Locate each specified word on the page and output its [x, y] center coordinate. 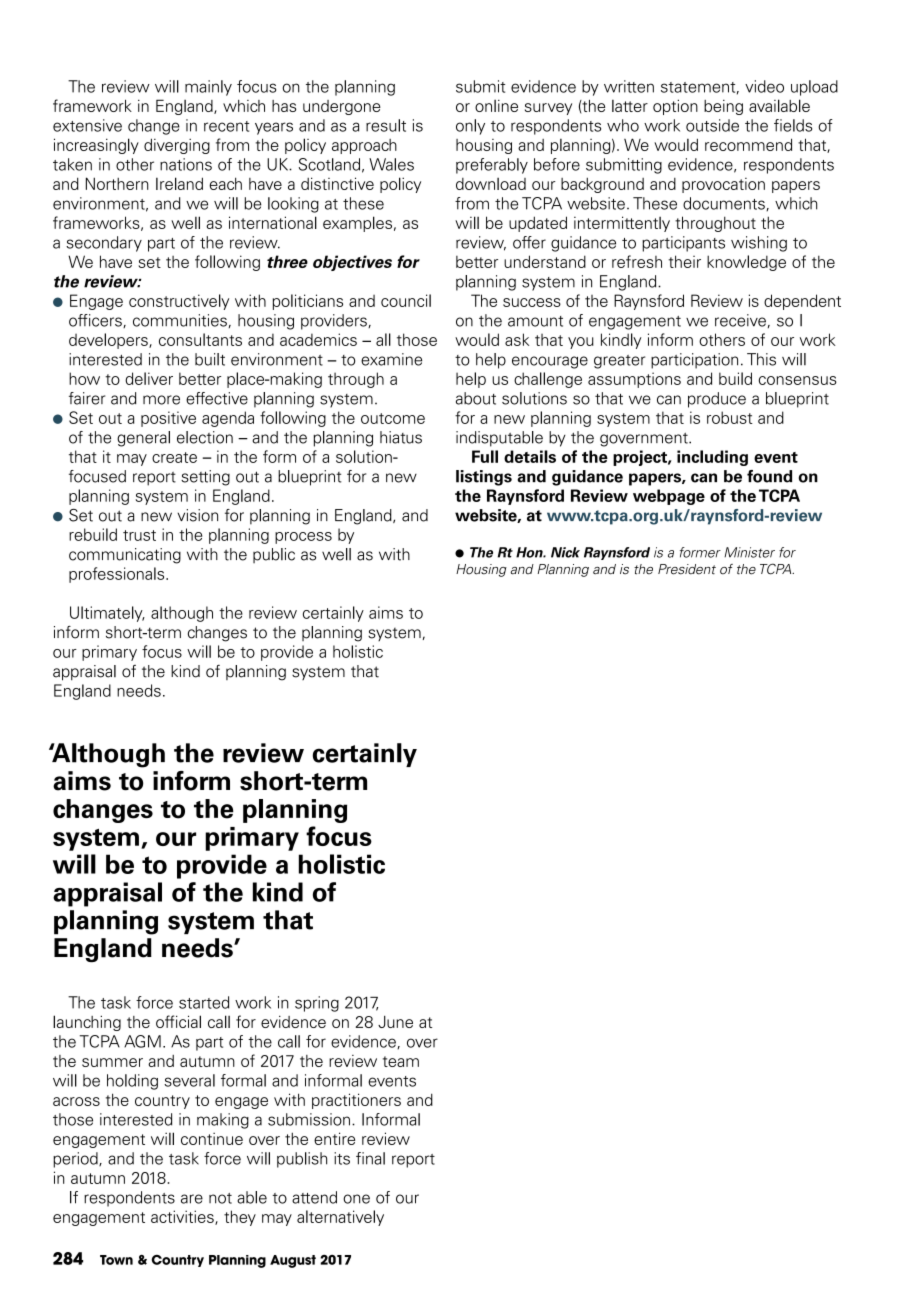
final [370, 1158]
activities [183, 1217]
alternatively [340, 1218]
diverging [177, 146]
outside [712, 125]
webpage [669, 497]
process [303, 538]
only [470, 127]
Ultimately [107, 614]
